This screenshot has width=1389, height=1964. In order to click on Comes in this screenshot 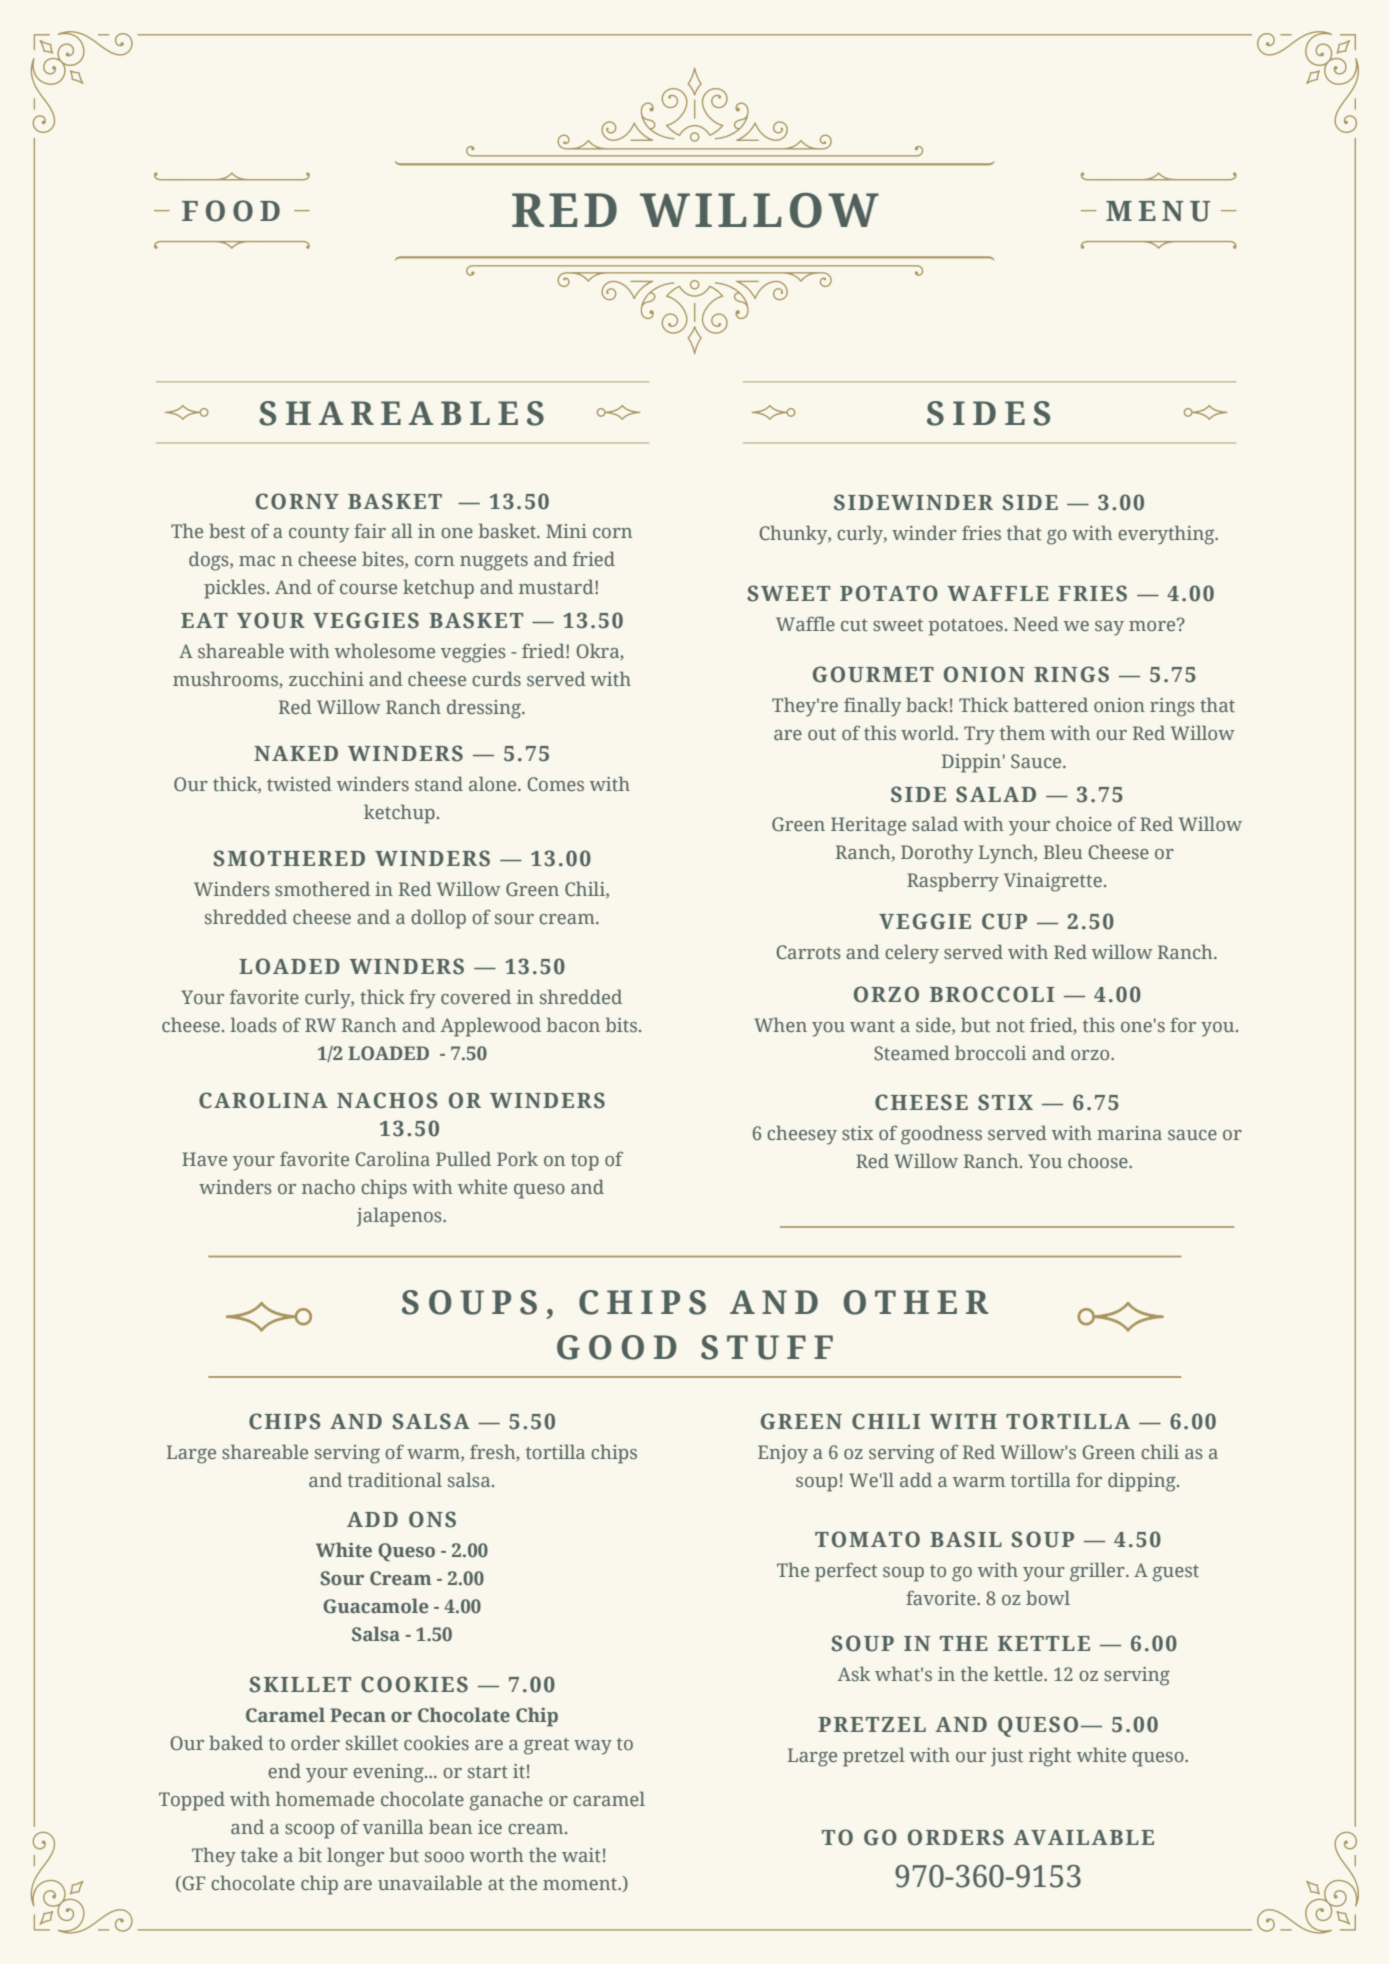, I will do `click(555, 784)`.
